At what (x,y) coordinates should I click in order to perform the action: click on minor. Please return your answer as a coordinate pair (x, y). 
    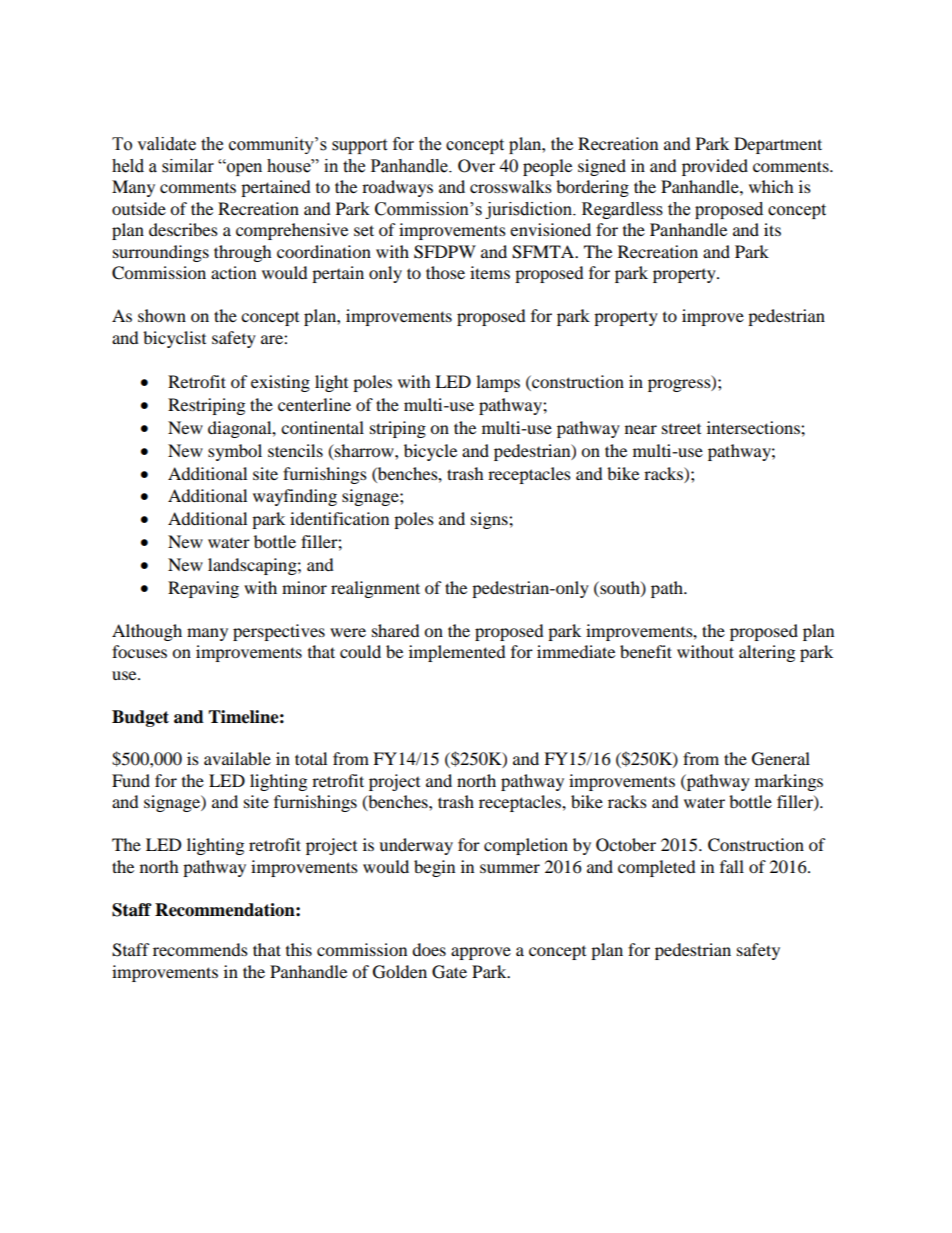
    Looking at the image, I should click on (304, 587).
